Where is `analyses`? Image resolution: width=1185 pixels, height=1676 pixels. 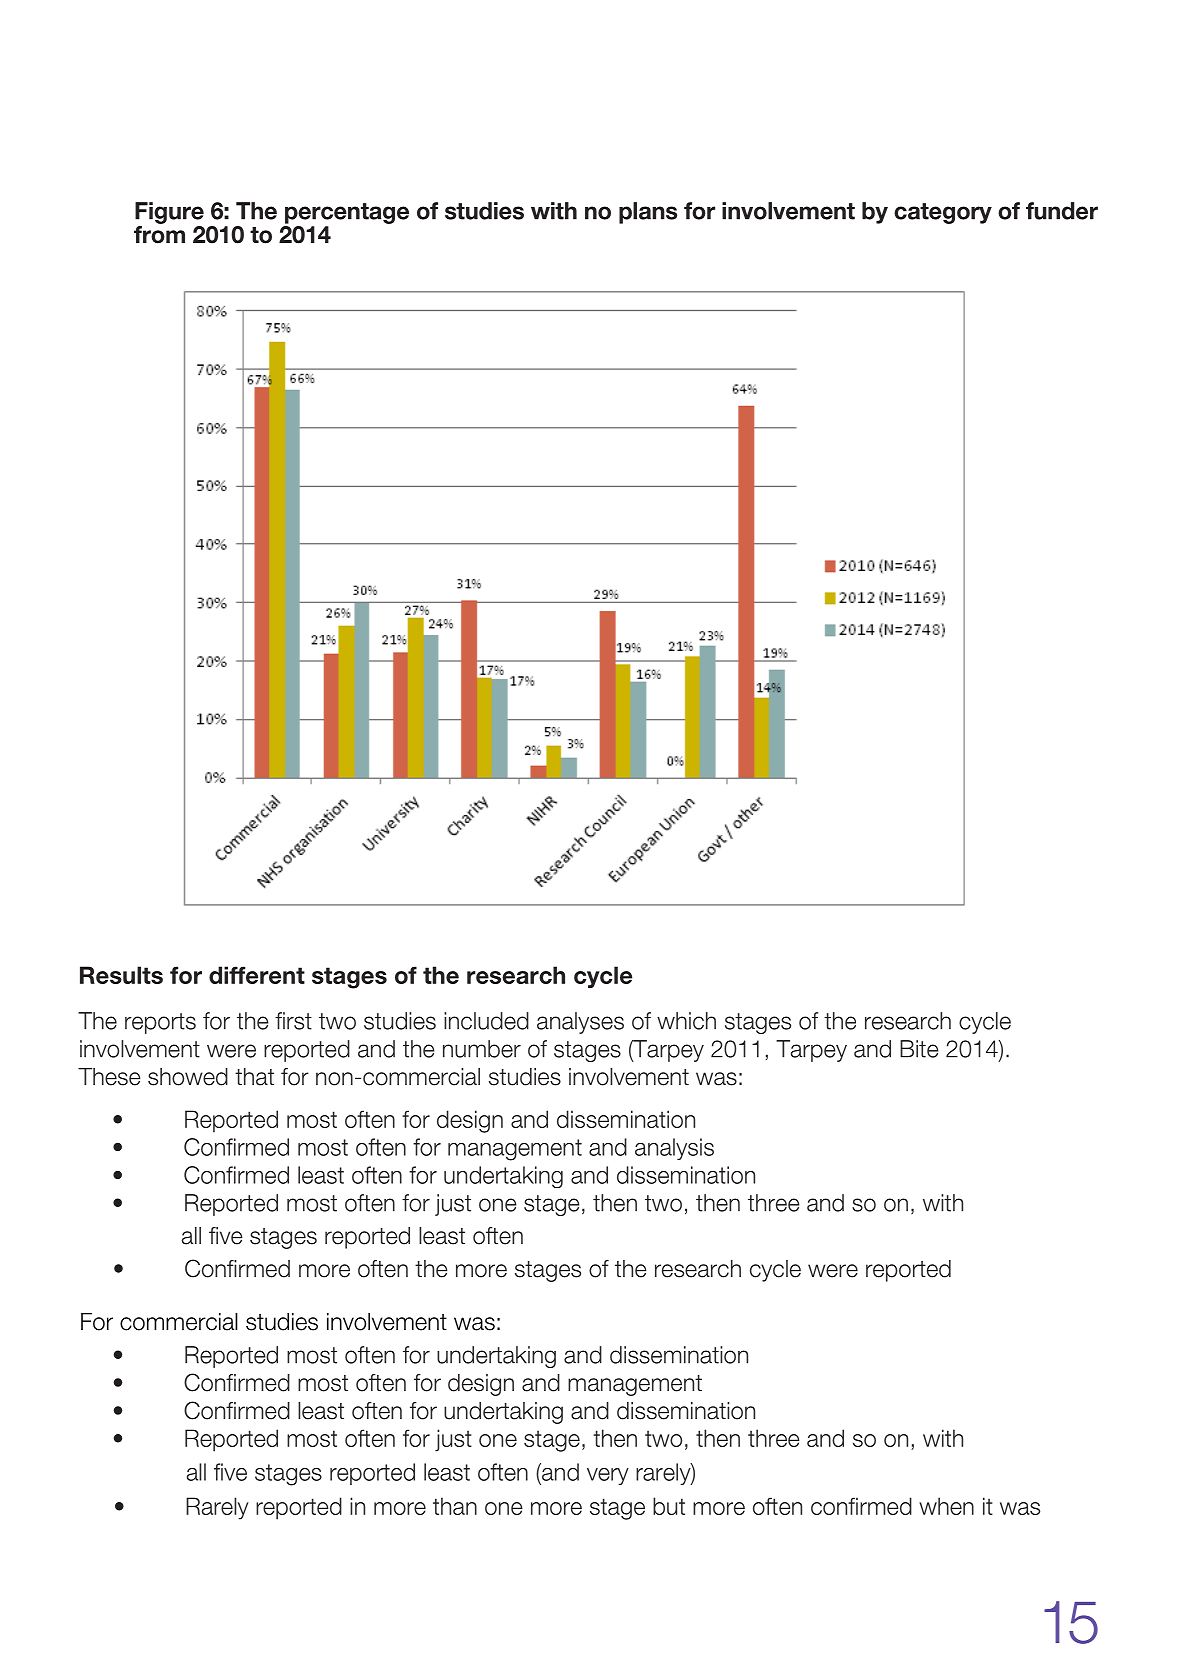 analyses is located at coordinates (580, 1023).
